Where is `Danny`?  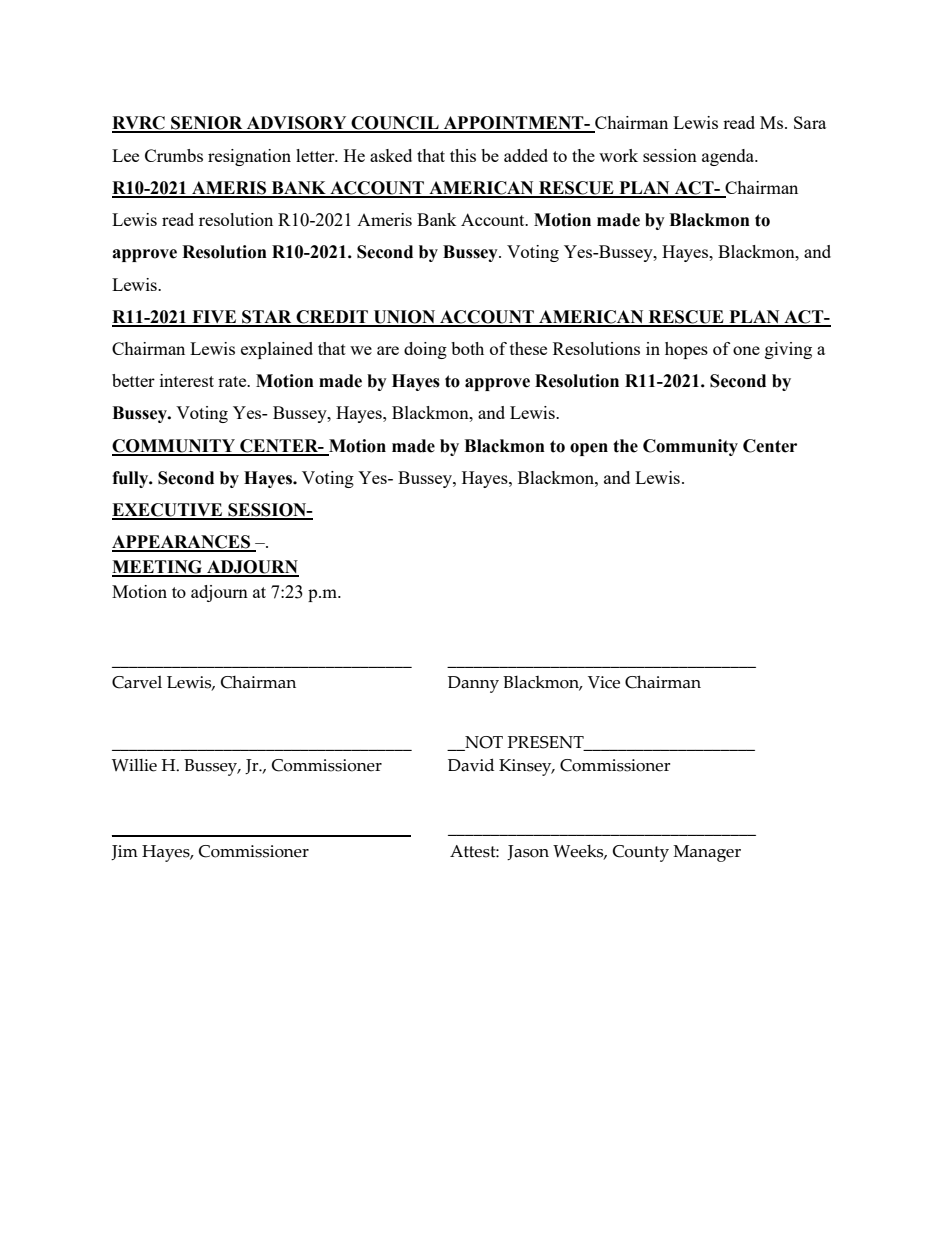
Danny is located at coordinates (473, 684).
